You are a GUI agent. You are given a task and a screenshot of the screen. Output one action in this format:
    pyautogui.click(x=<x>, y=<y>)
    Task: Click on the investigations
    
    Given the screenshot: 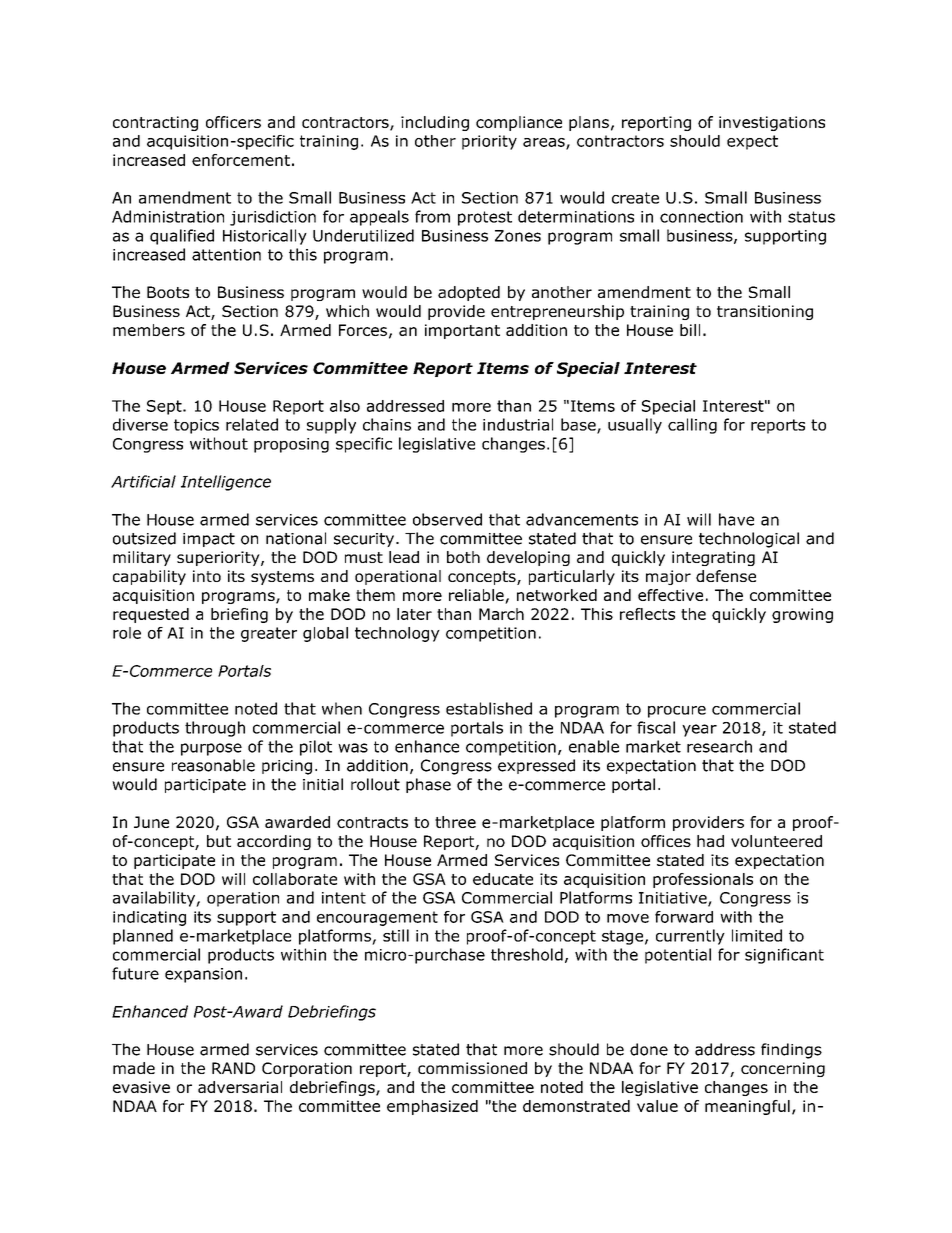 What is the action you would take?
    pyautogui.click(x=772, y=123)
